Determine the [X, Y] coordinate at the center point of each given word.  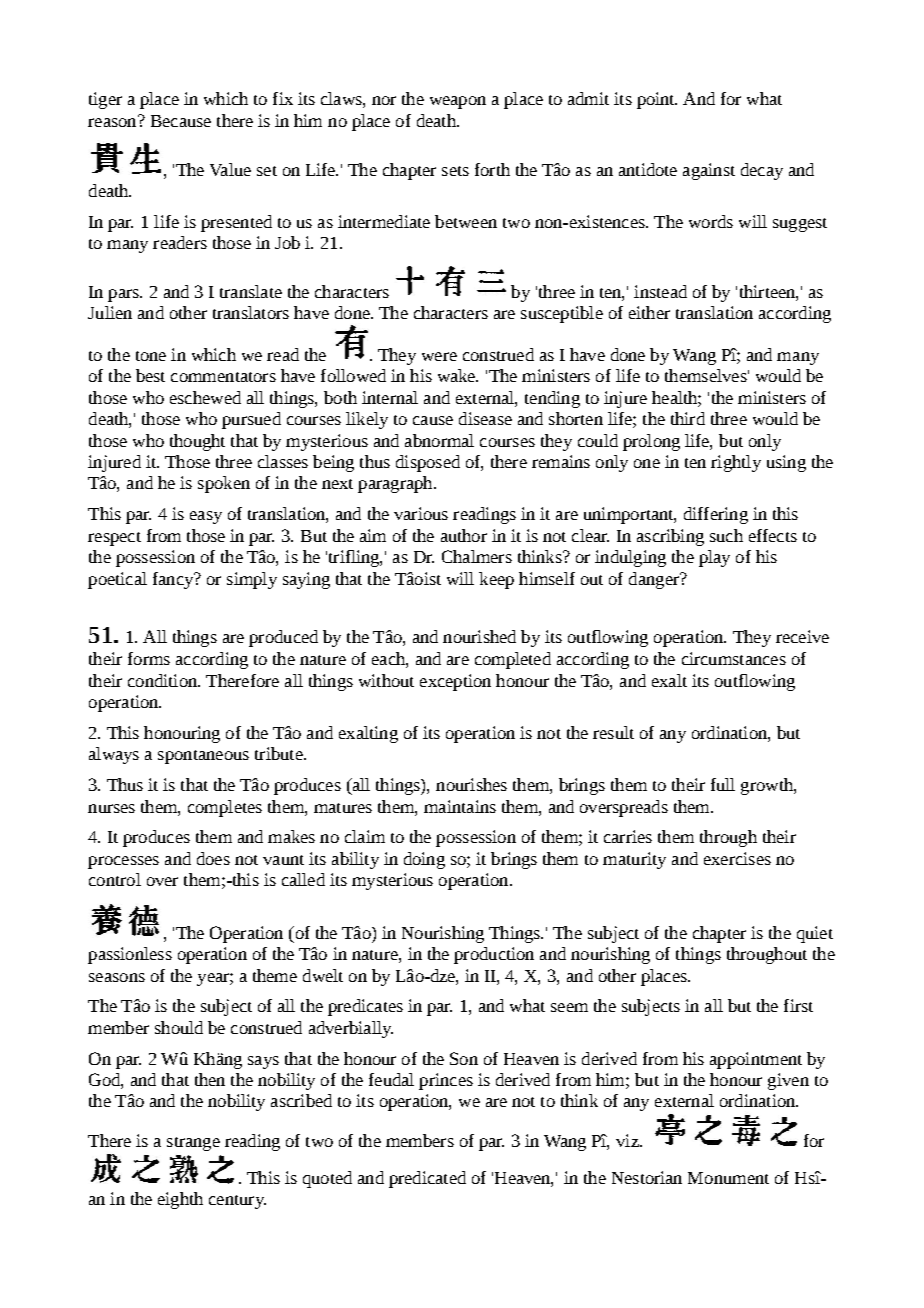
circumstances [734, 658]
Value [230, 169]
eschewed [205, 397]
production [494, 955]
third [688, 418]
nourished [479, 636]
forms [149, 658]
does [213, 858]
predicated [427, 1179]
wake [458, 375]
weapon [458, 102]
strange [193, 1144]
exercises [737, 858]
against [709, 171]
